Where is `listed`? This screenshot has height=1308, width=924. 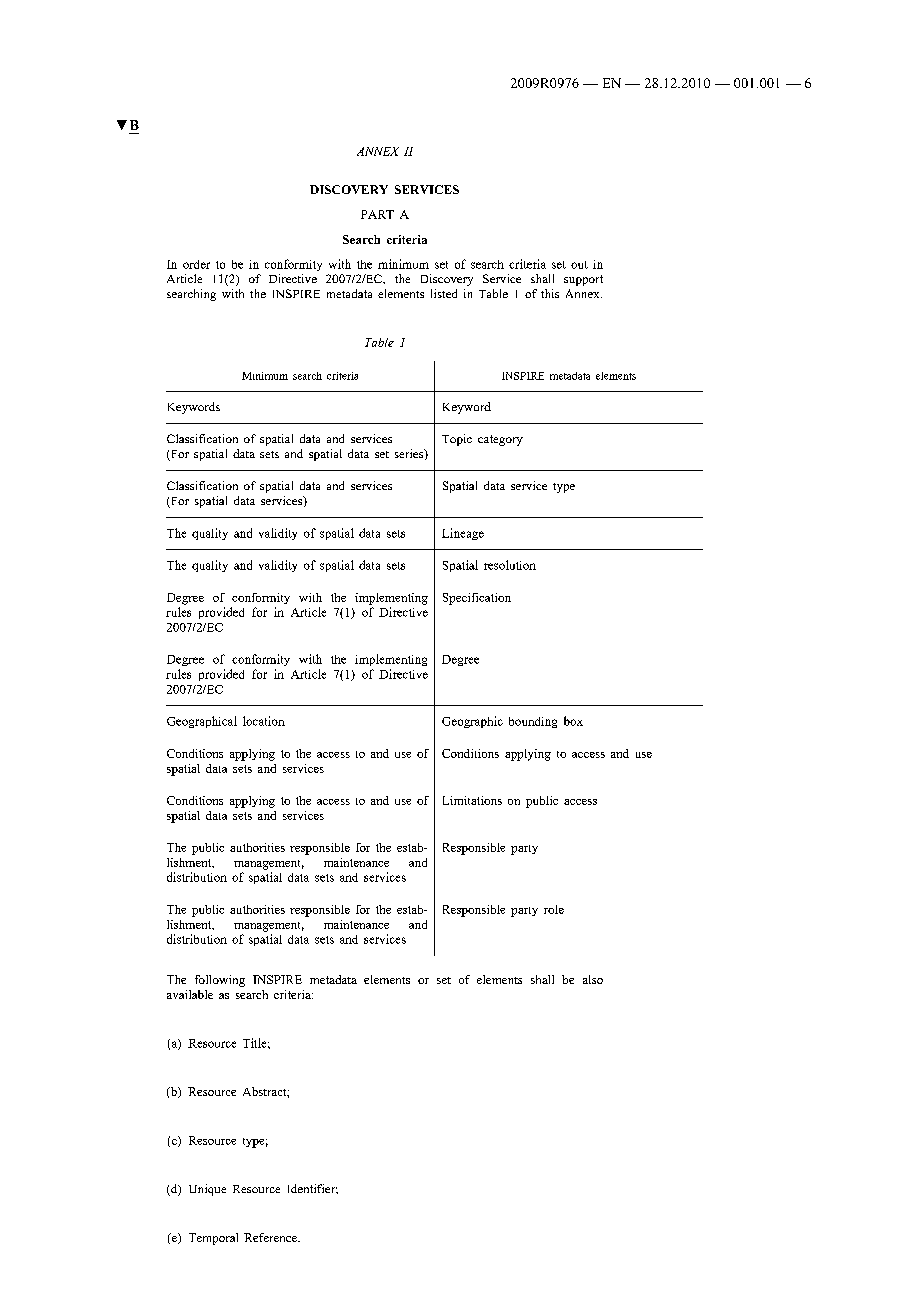
listed is located at coordinates (444, 293).
